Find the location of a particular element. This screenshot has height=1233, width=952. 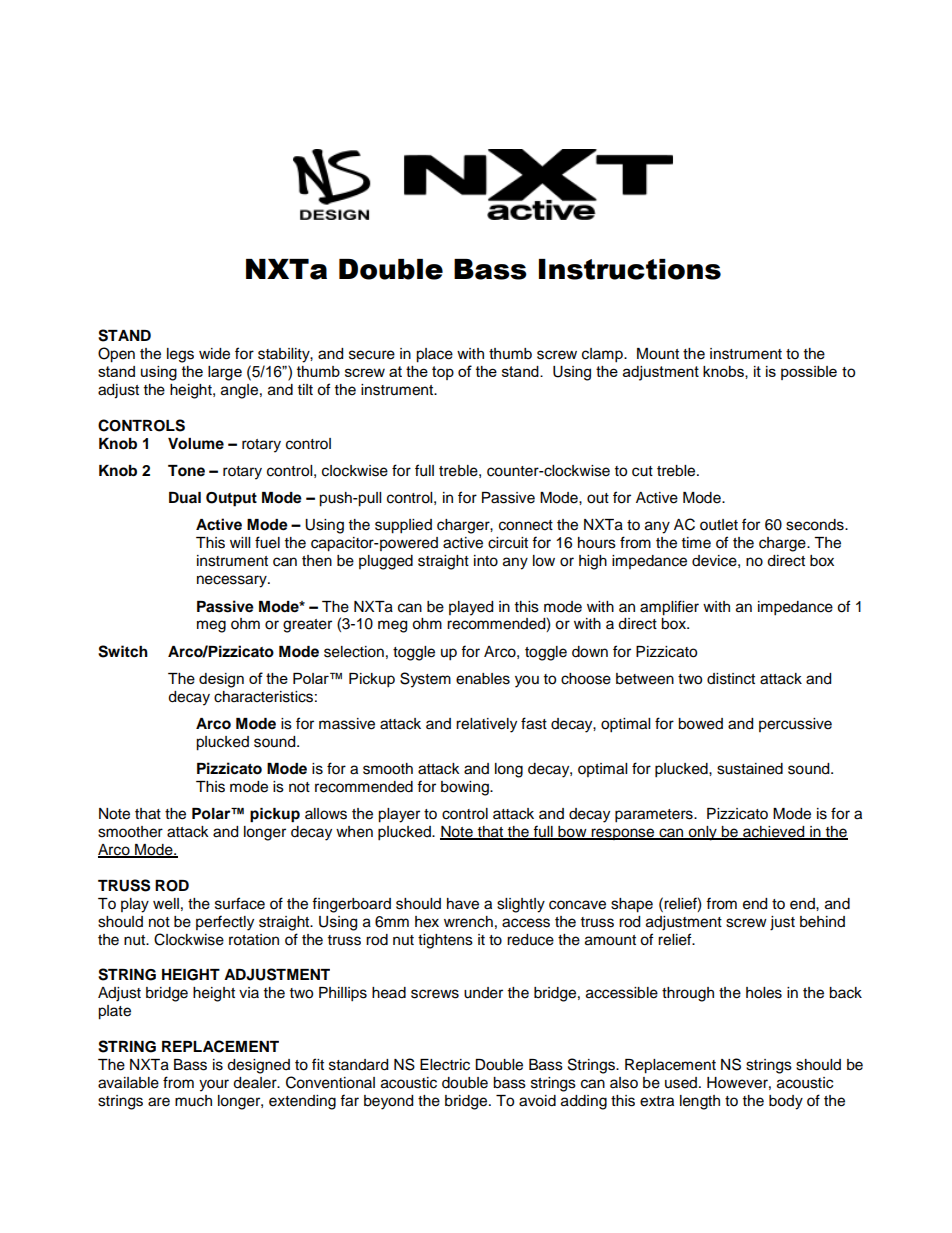

Dual is located at coordinates (185, 498).
